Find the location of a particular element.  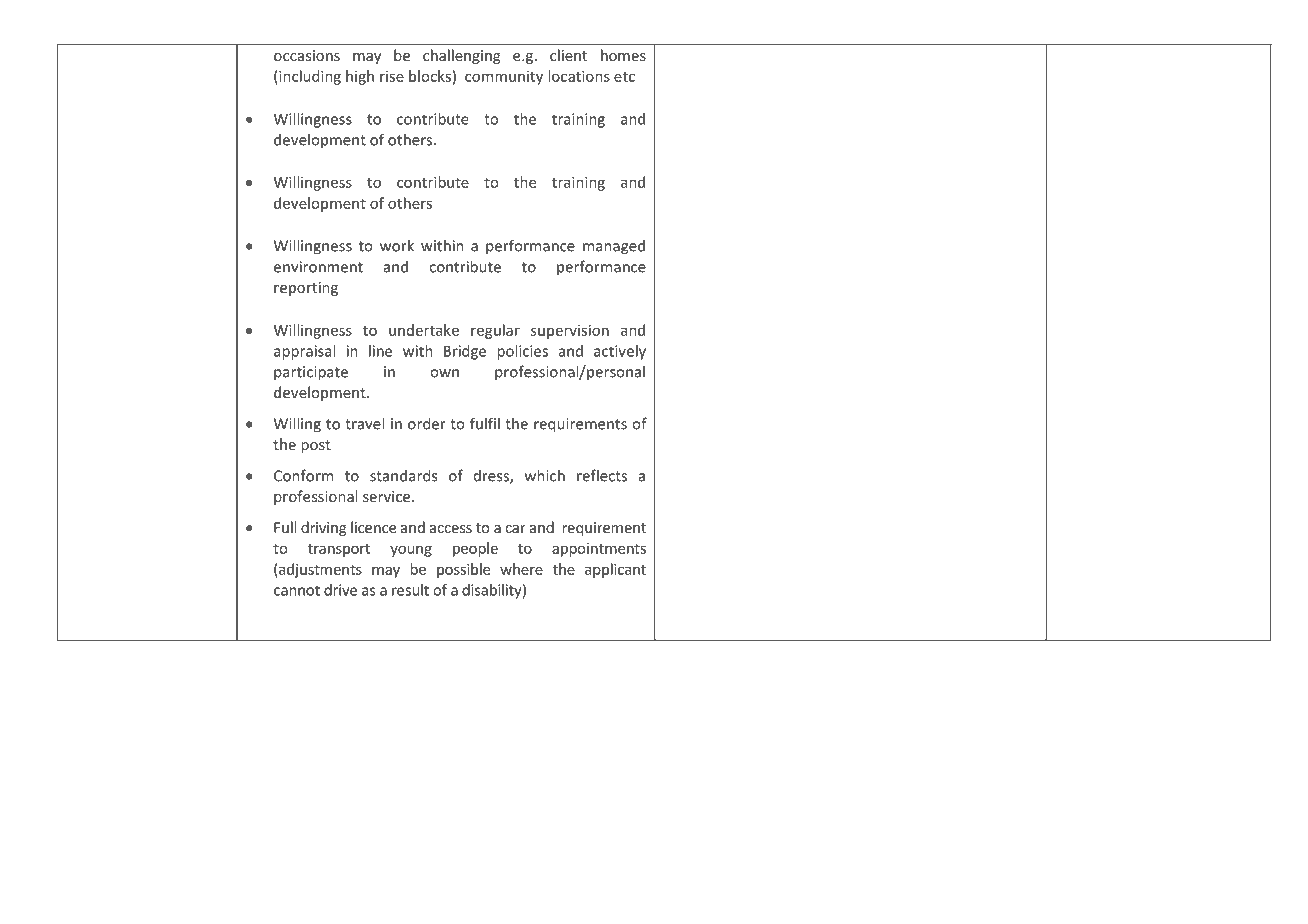

adjustments is located at coordinates (319, 570).
